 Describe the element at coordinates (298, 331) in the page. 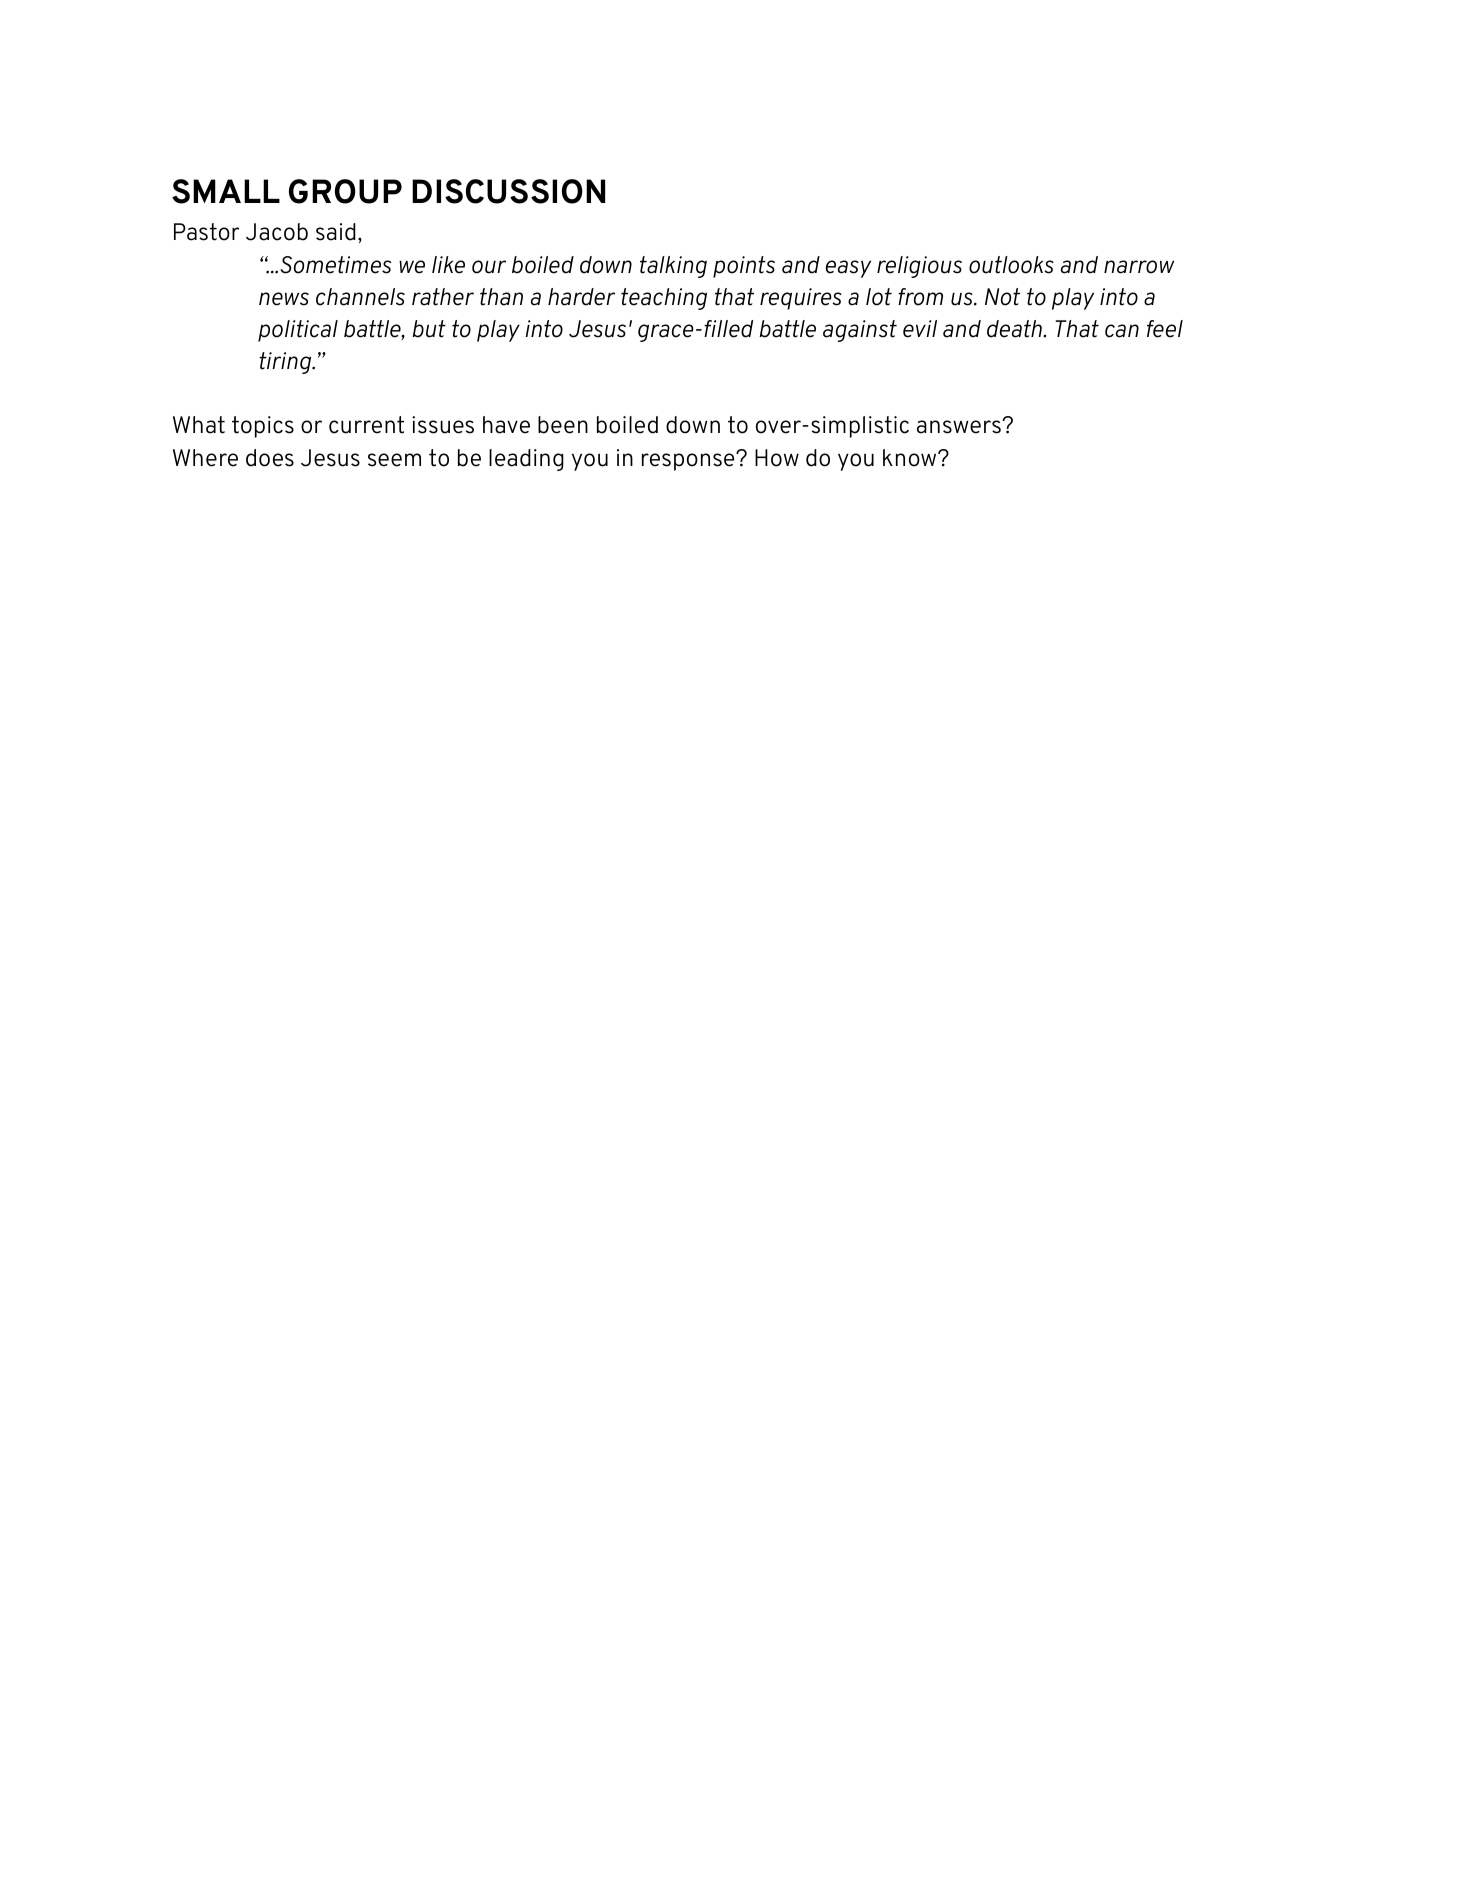

I see `political` at that location.
